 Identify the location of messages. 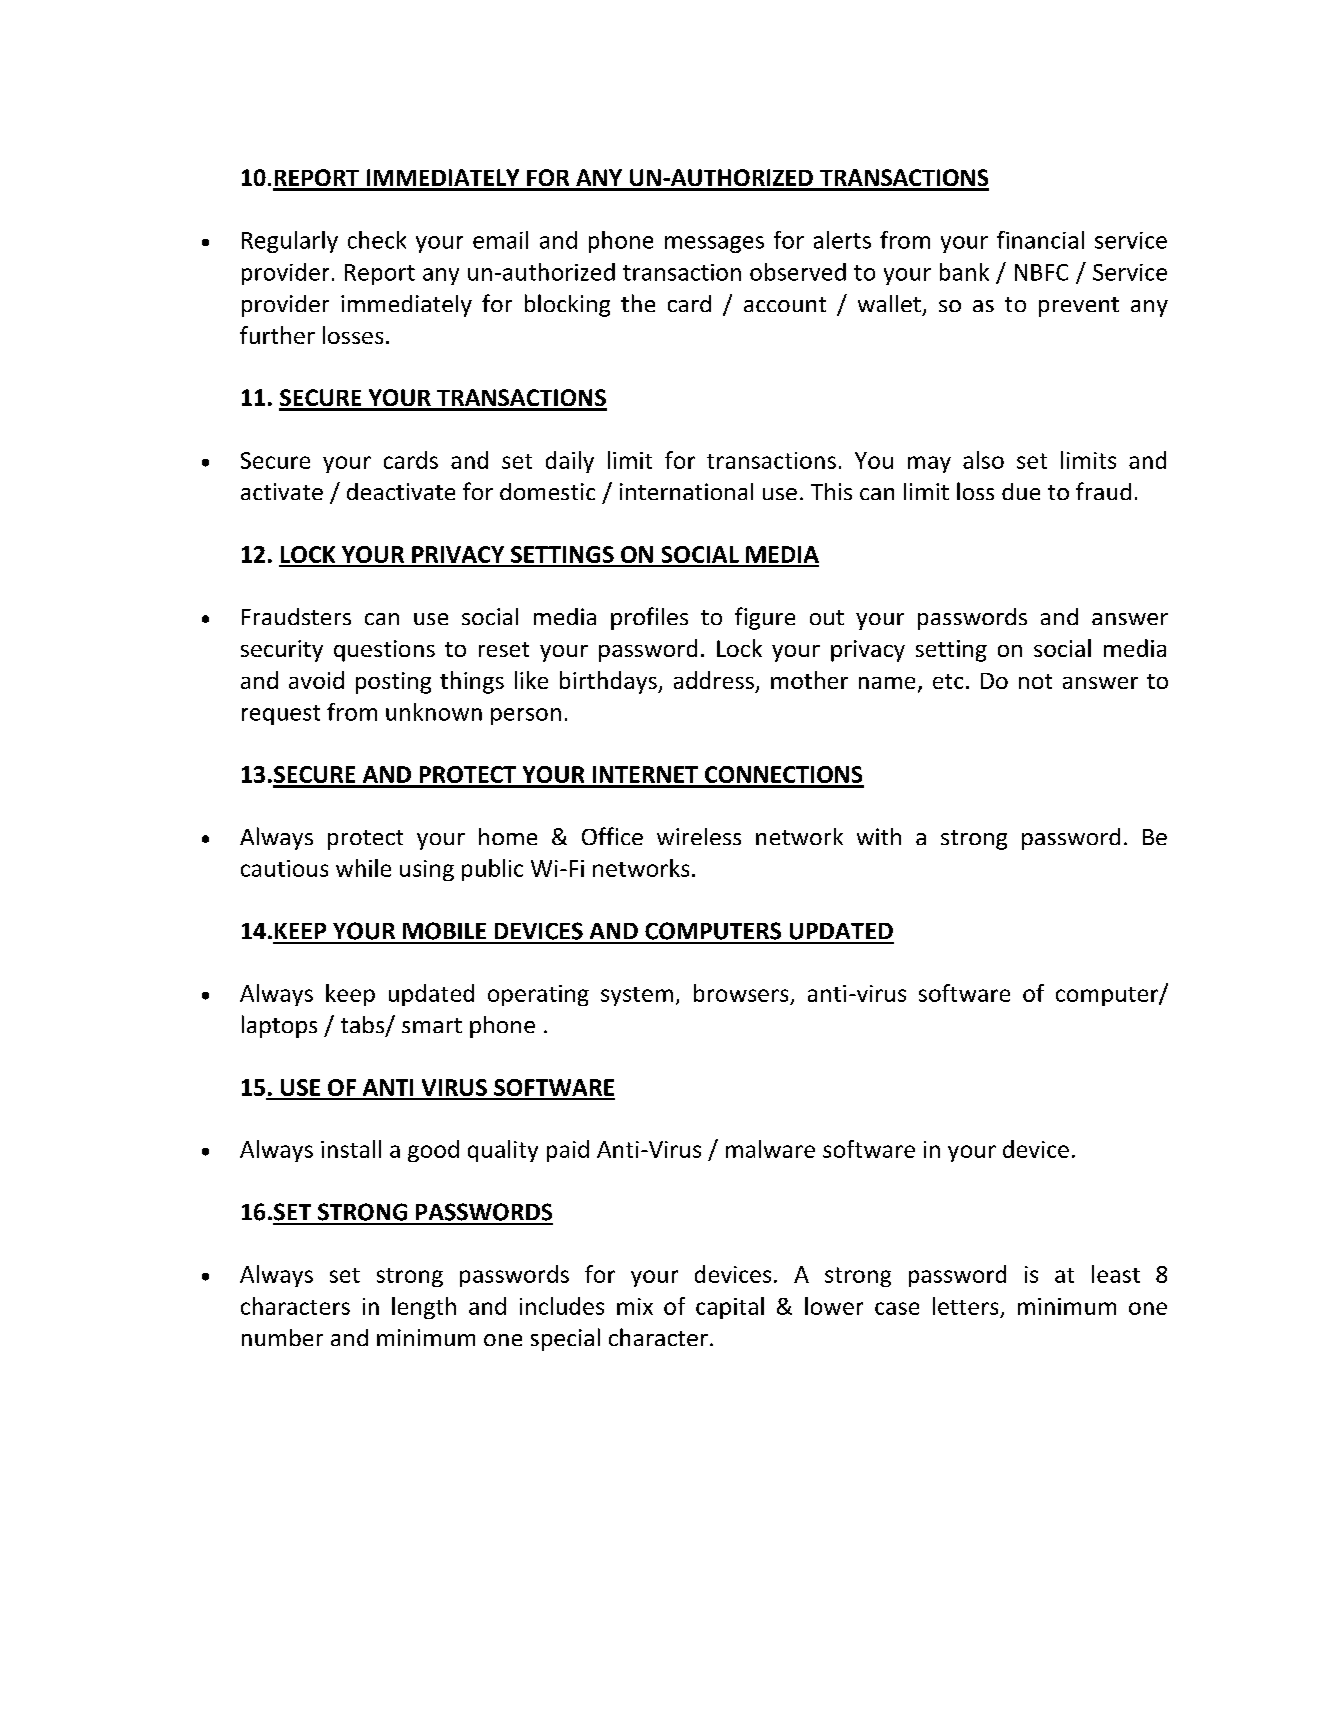
(714, 244).
